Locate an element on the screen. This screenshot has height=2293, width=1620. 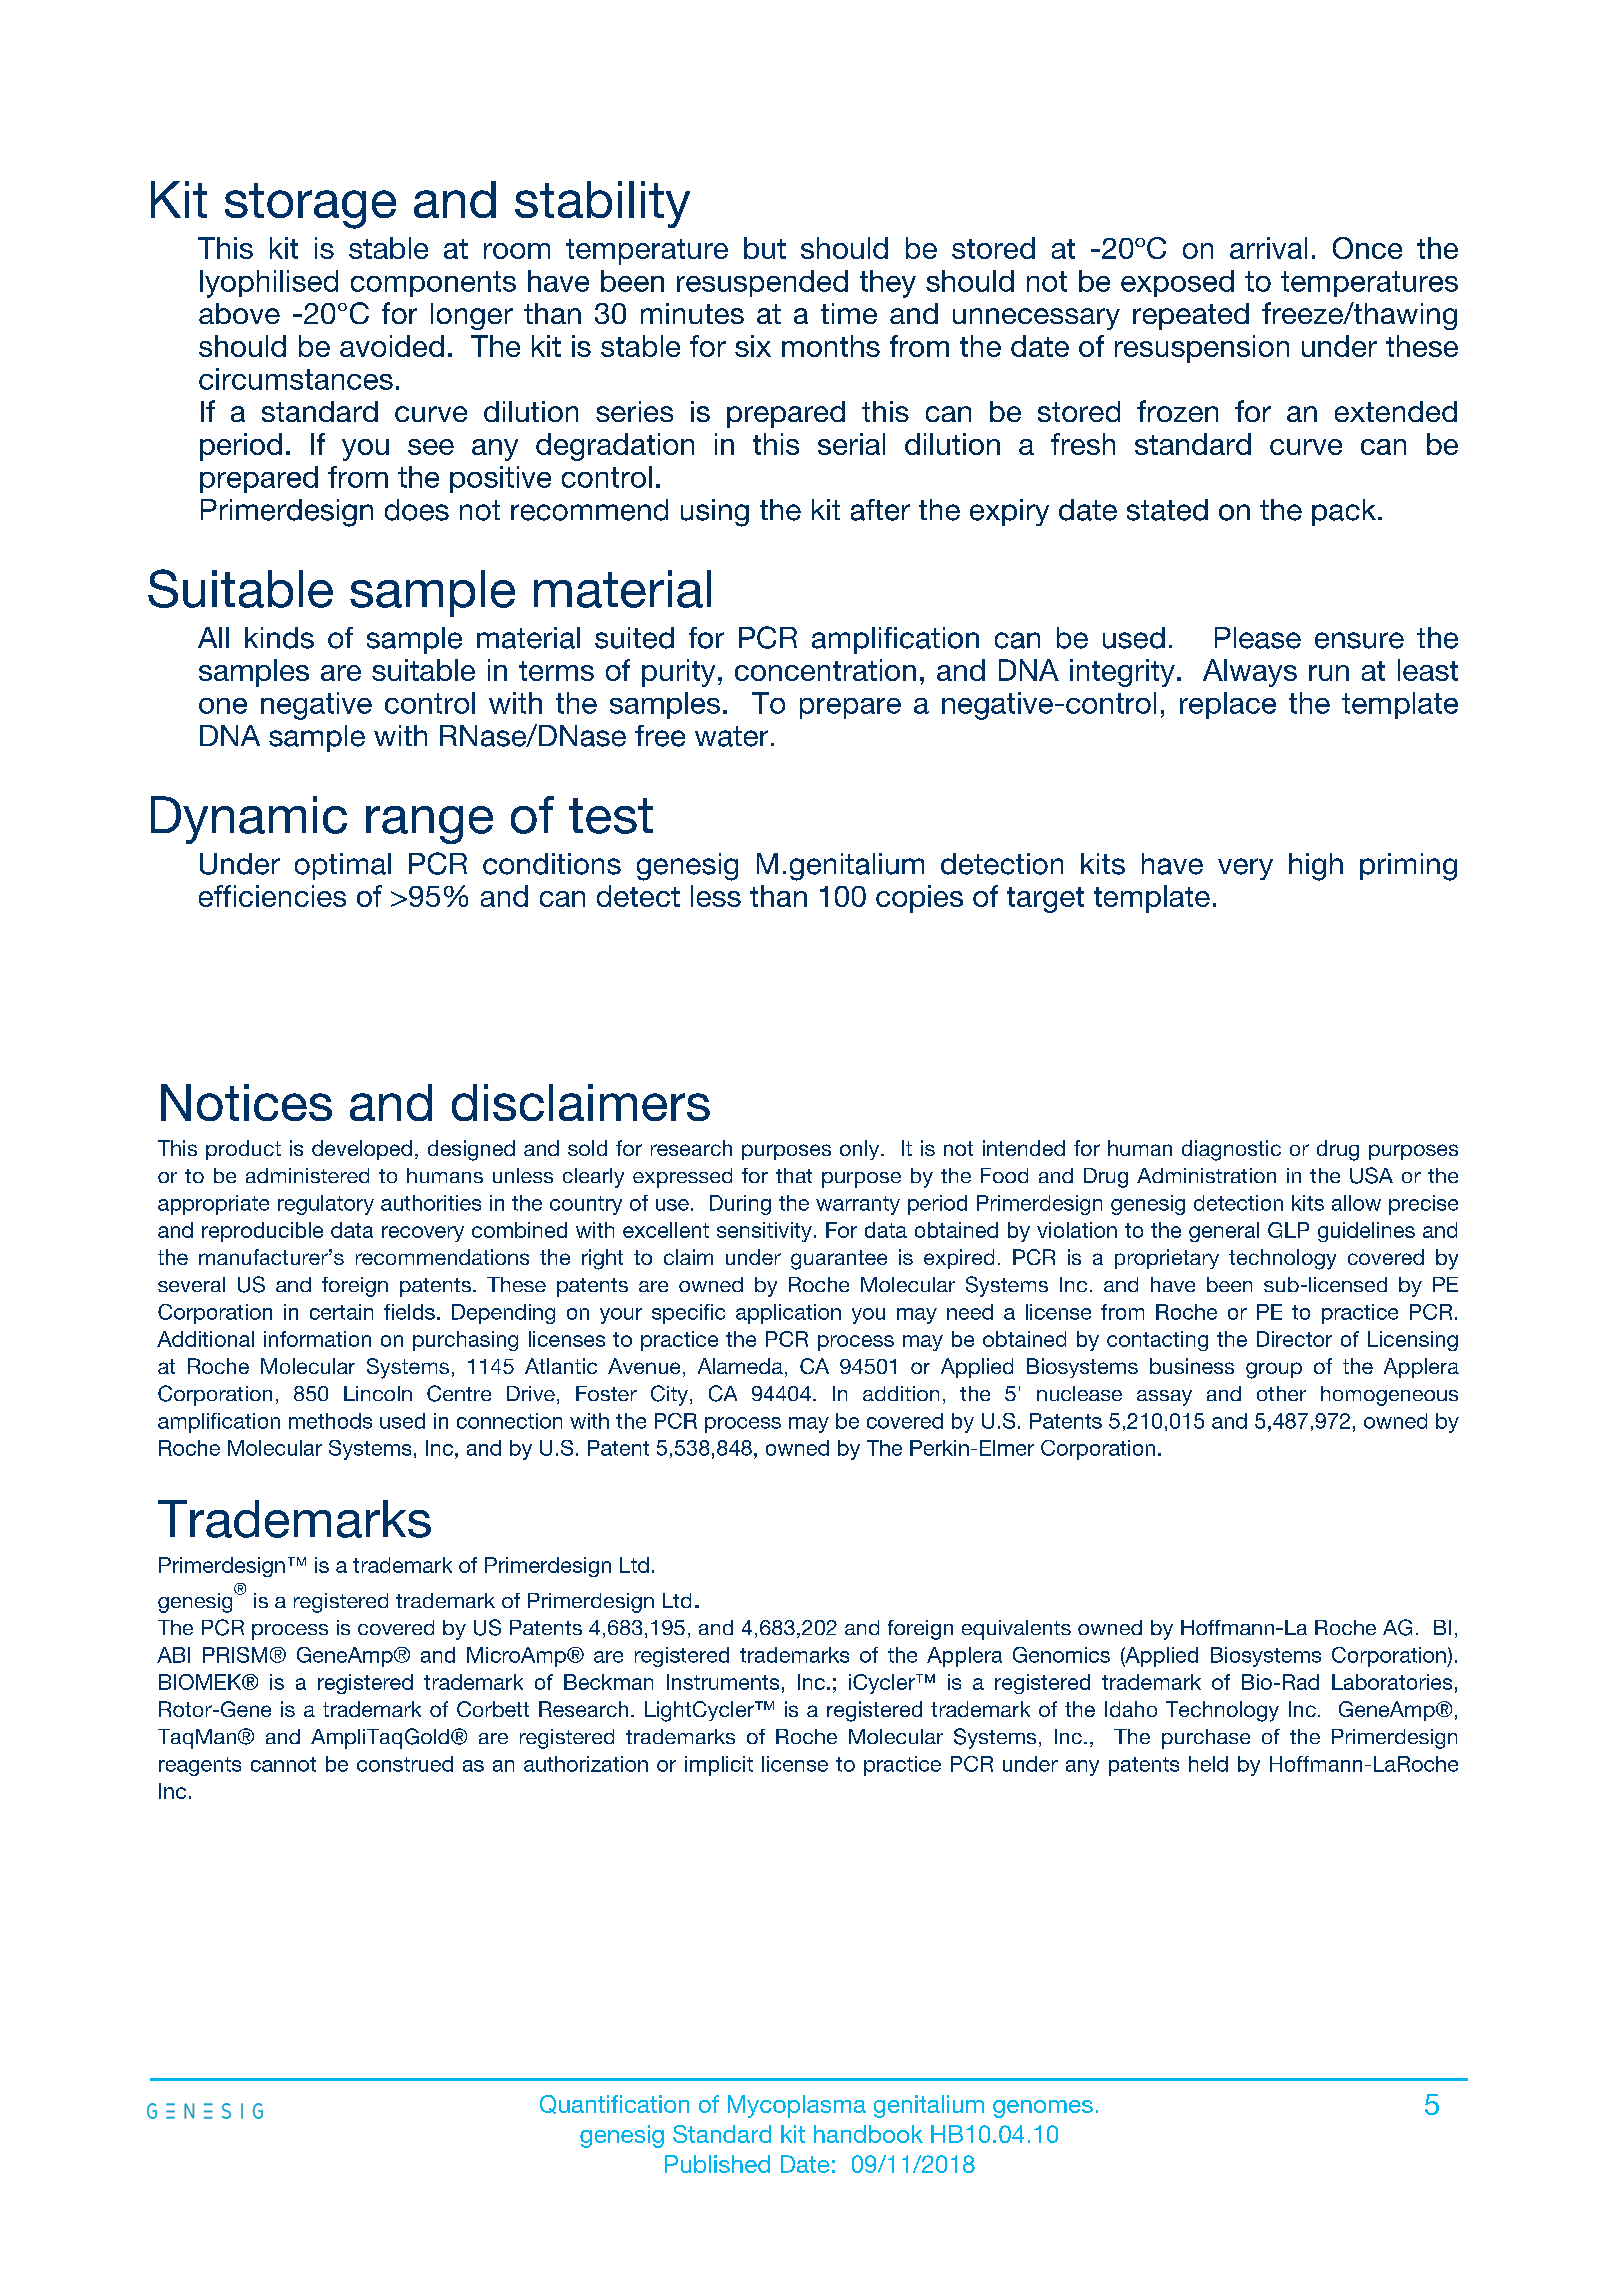
Quantification is located at coordinates (614, 2104).
